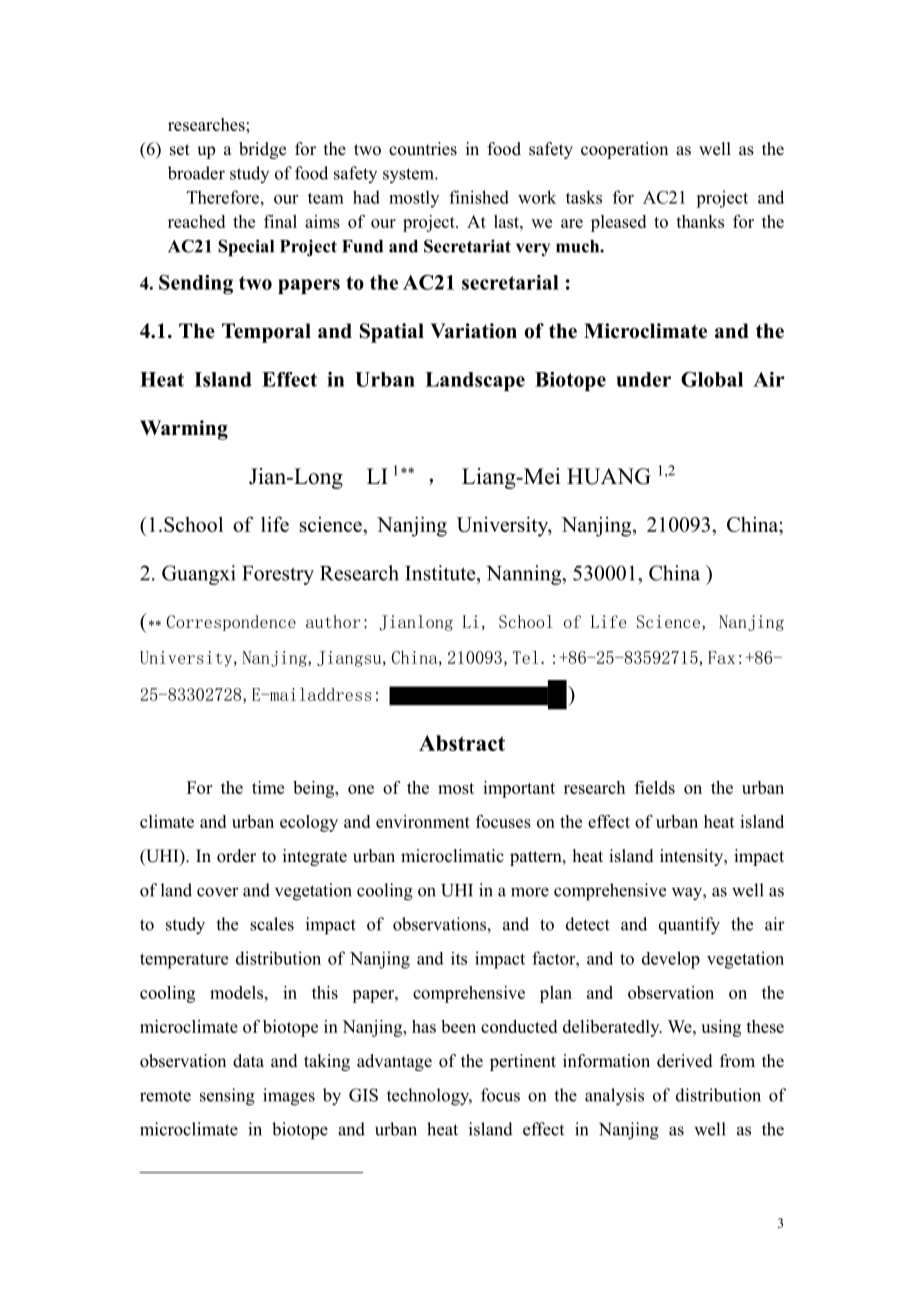  I want to click on Variation, so click(473, 331).
